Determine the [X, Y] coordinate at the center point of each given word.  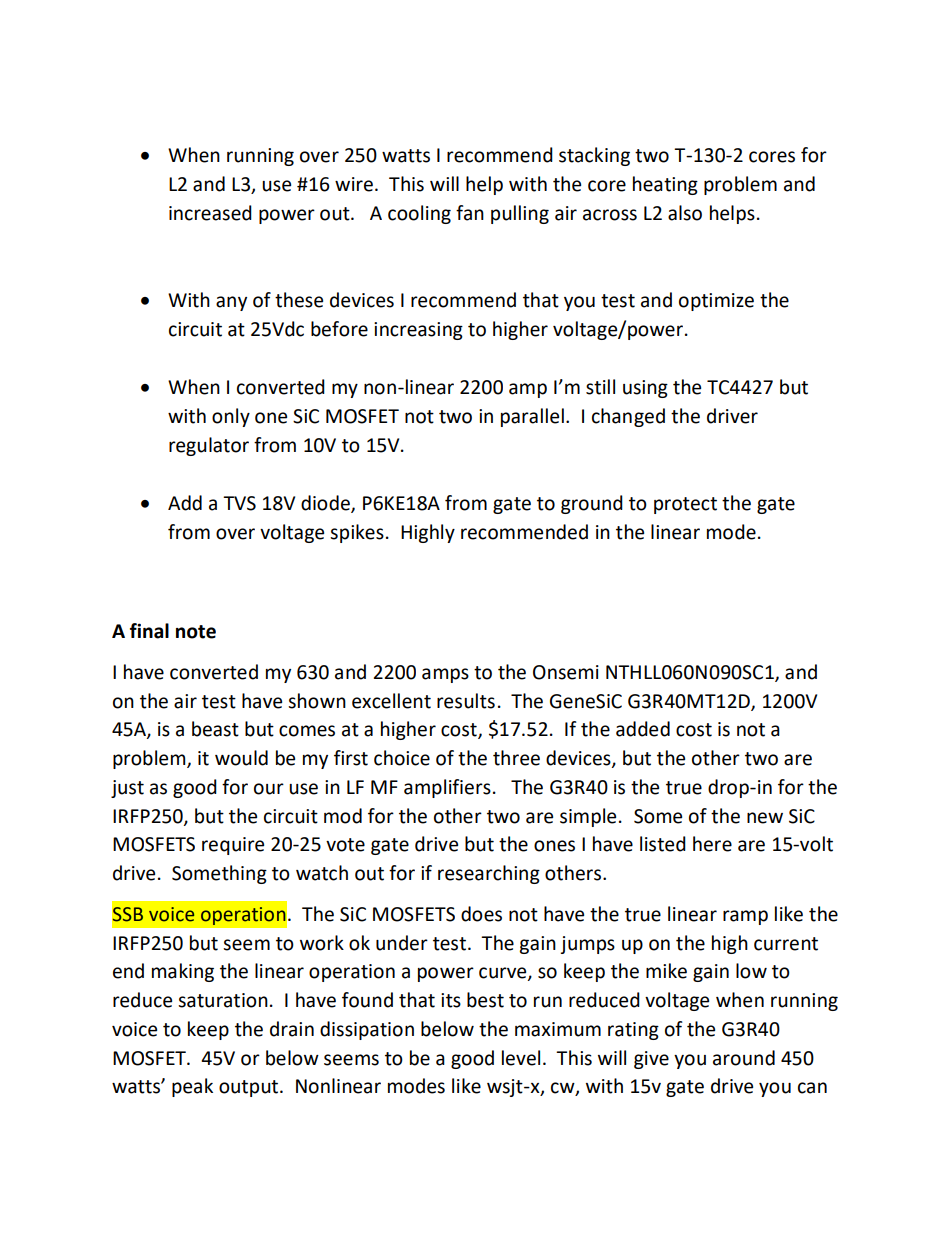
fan [470, 213]
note [196, 632]
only [231, 417]
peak [192, 1087]
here [712, 844]
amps [445, 675]
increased [210, 213]
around [744, 1058]
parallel [532, 417]
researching [489, 874]
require [233, 846]
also [685, 213]
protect [685, 505]
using [645, 389]
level [521, 1058]
